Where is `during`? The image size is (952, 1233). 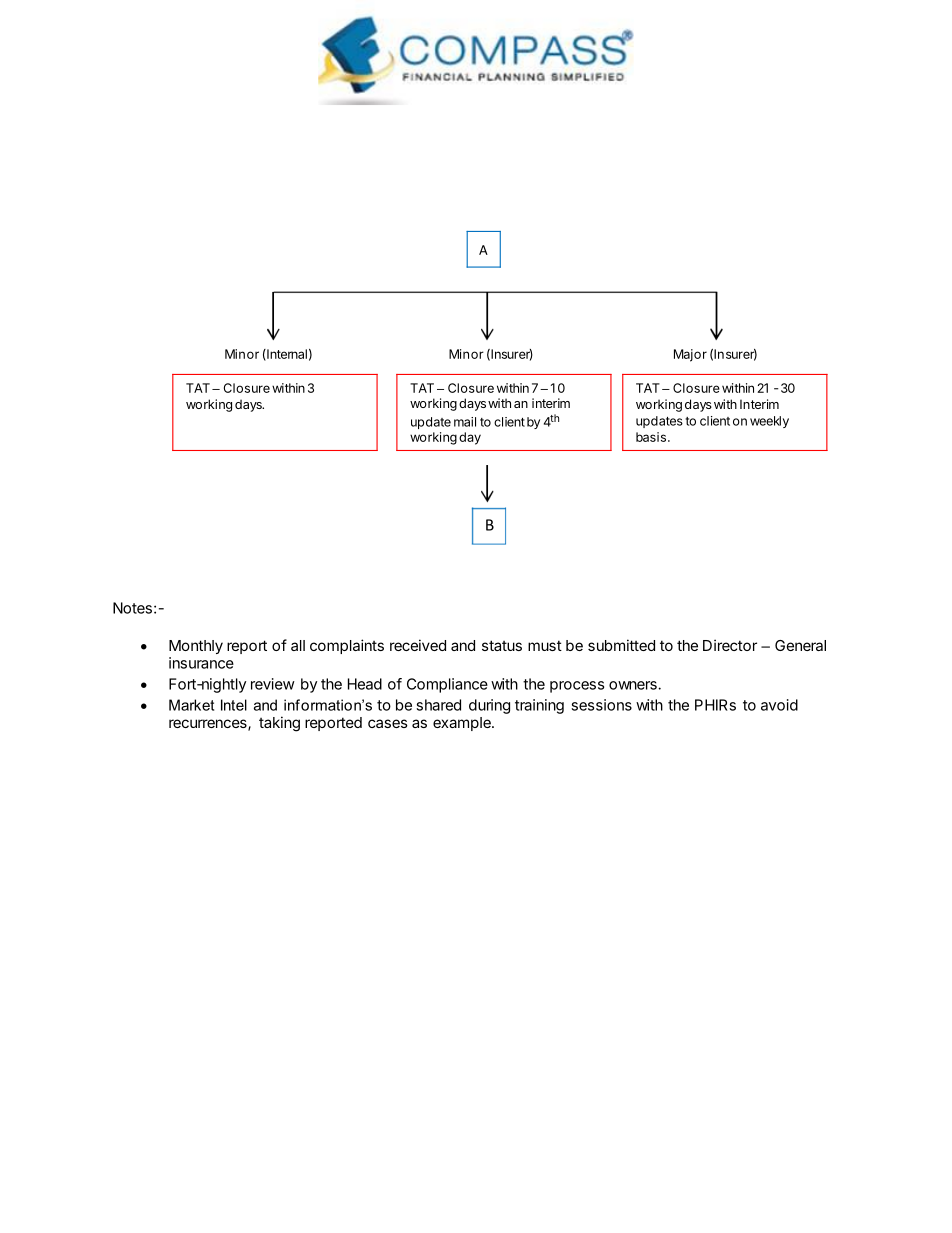
during is located at coordinates (489, 706).
